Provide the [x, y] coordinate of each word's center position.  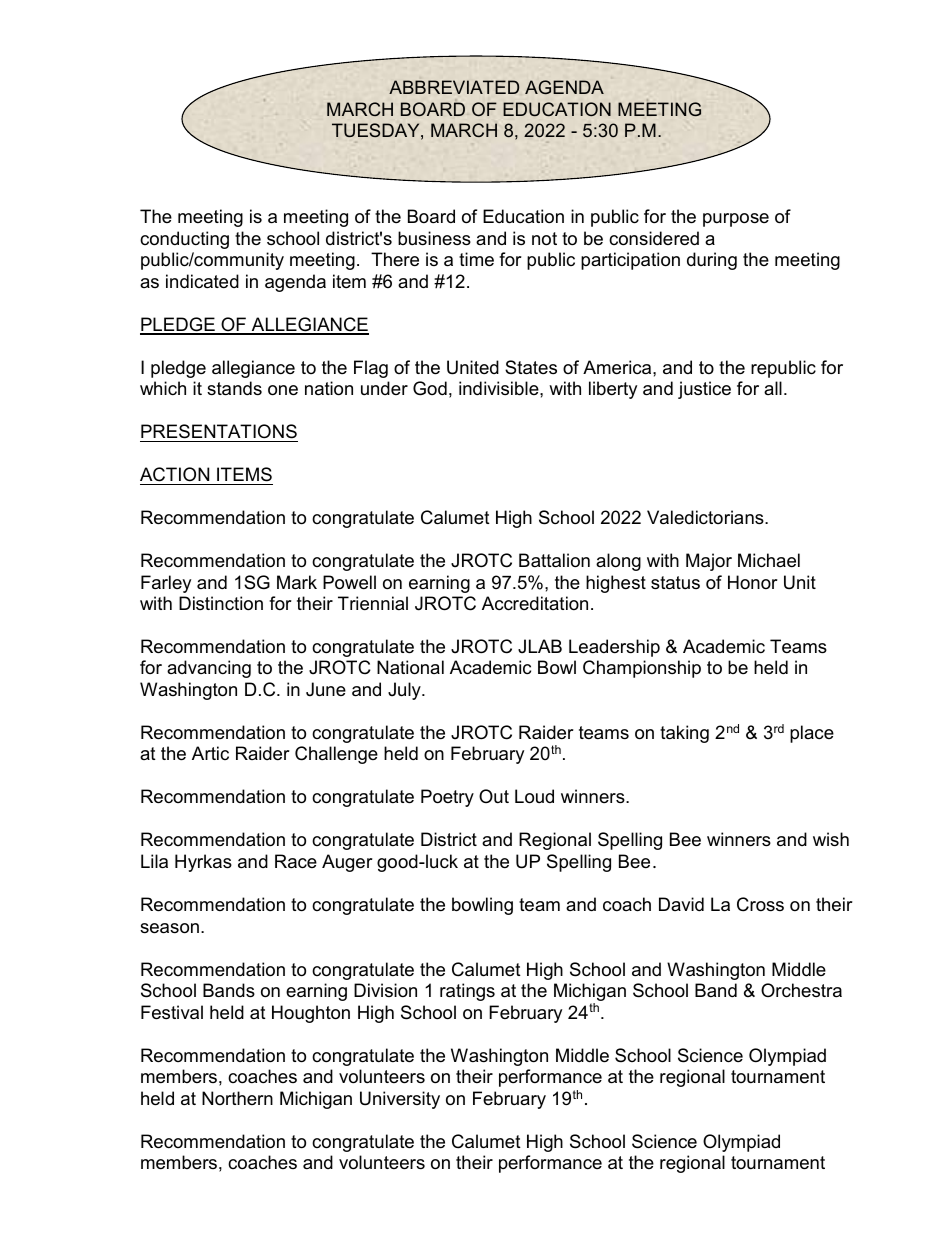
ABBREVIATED [454, 87]
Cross [760, 904]
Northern [237, 1098]
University [400, 1100]
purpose [736, 220]
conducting [184, 240]
